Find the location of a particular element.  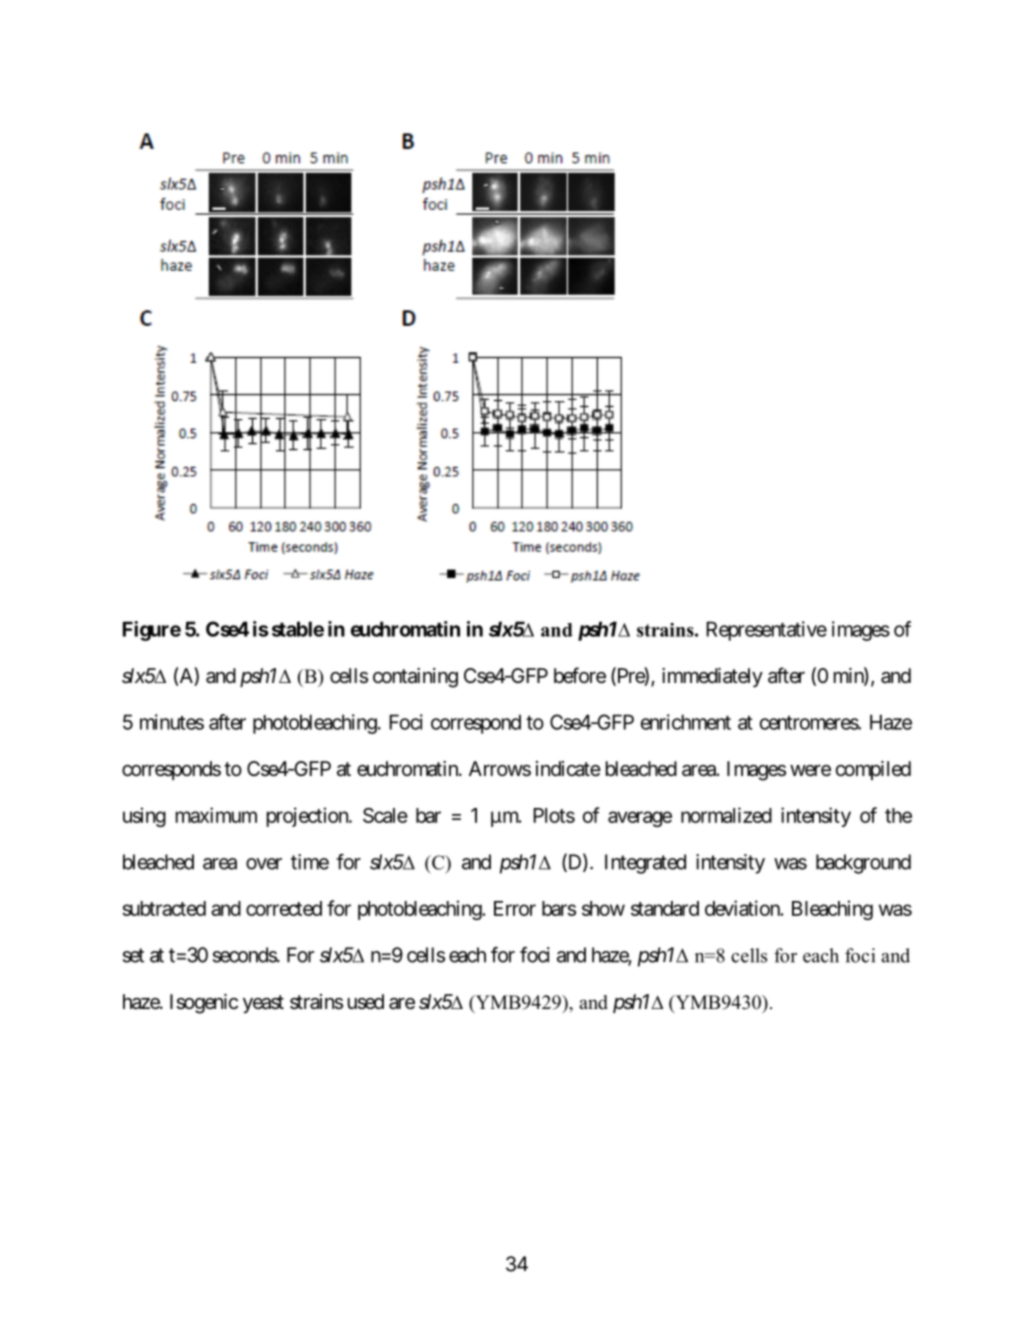

Error is located at coordinates (515, 908).
